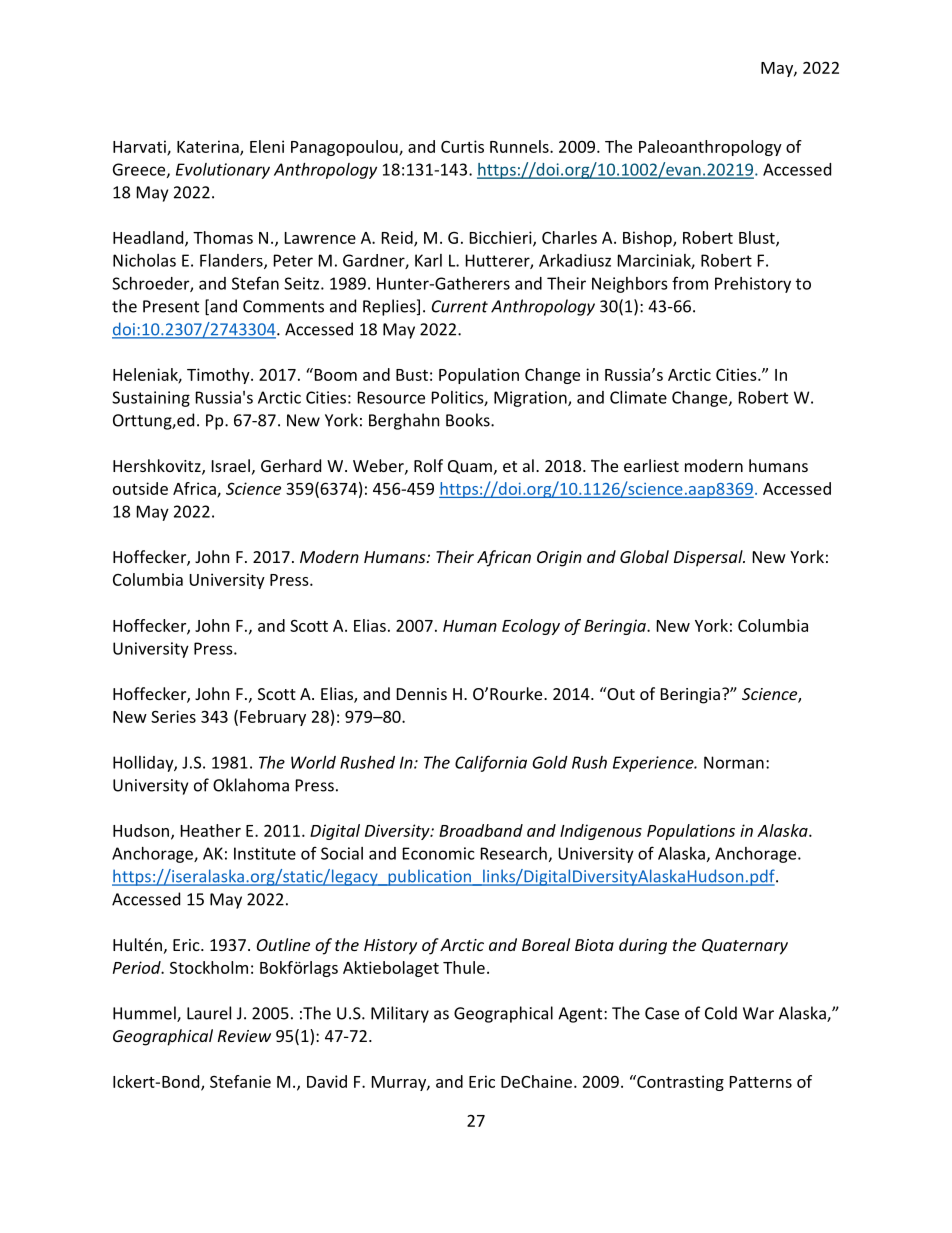 The width and height of the screenshot is (952, 1233). What do you see at coordinates (173, 716) in the screenshot?
I see `Series` at bounding box center [173, 716].
